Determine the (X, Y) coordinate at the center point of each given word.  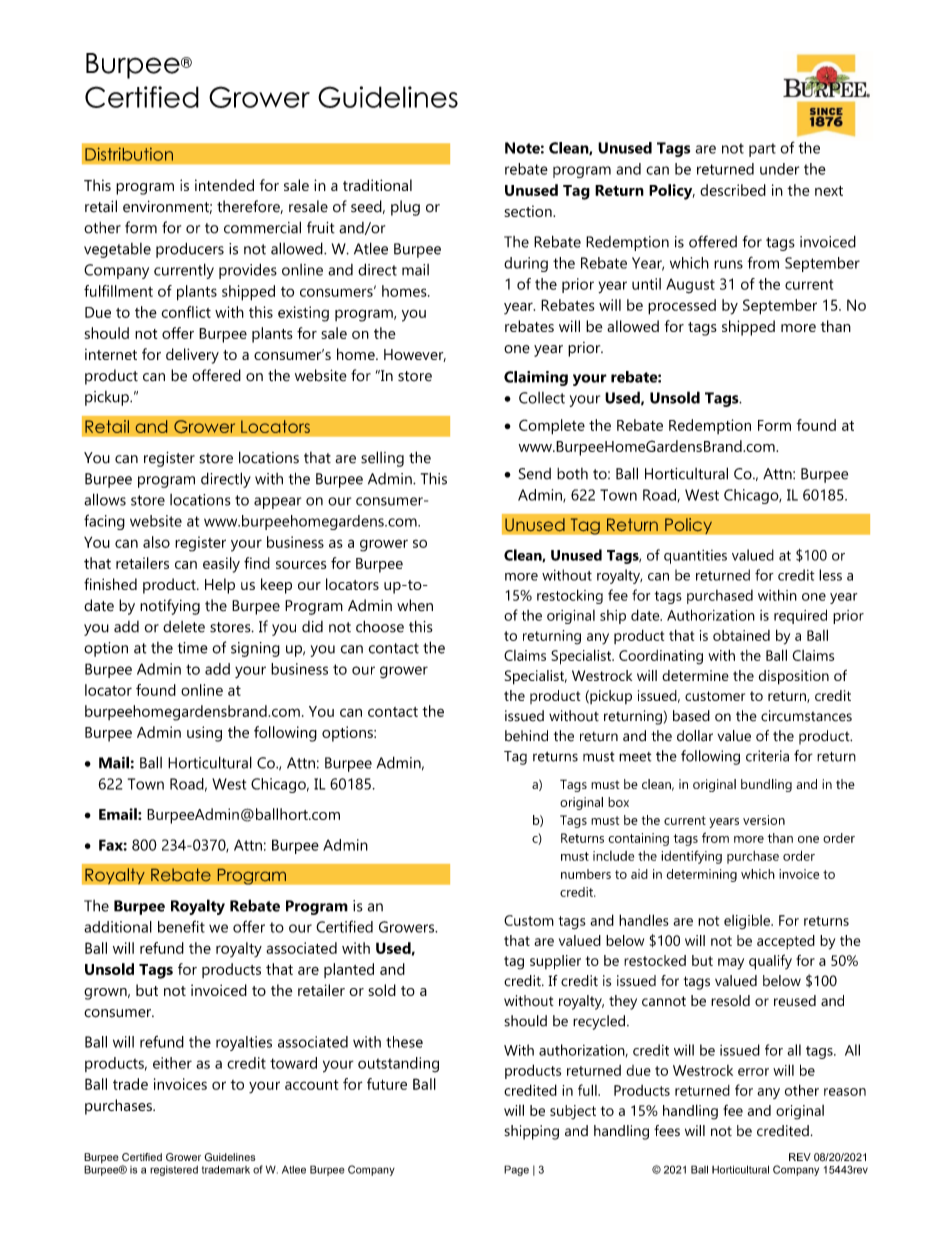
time (193, 648)
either (172, 1063)
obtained (741, 635)
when (415, 605)
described (733, 190)
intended (224, 185)
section (529, 211)
